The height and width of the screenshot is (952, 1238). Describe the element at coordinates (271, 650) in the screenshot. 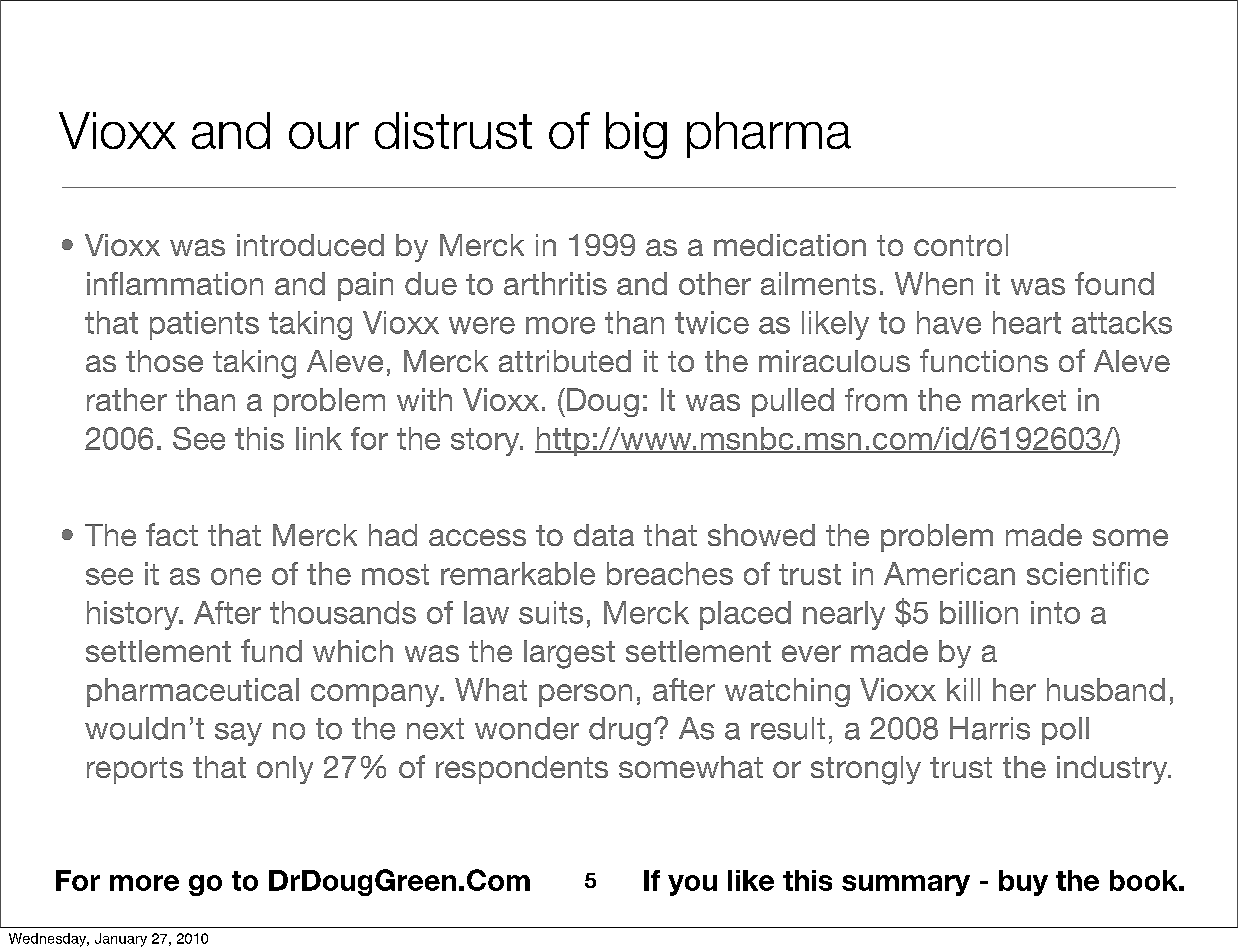

I see `fund` at that location.
